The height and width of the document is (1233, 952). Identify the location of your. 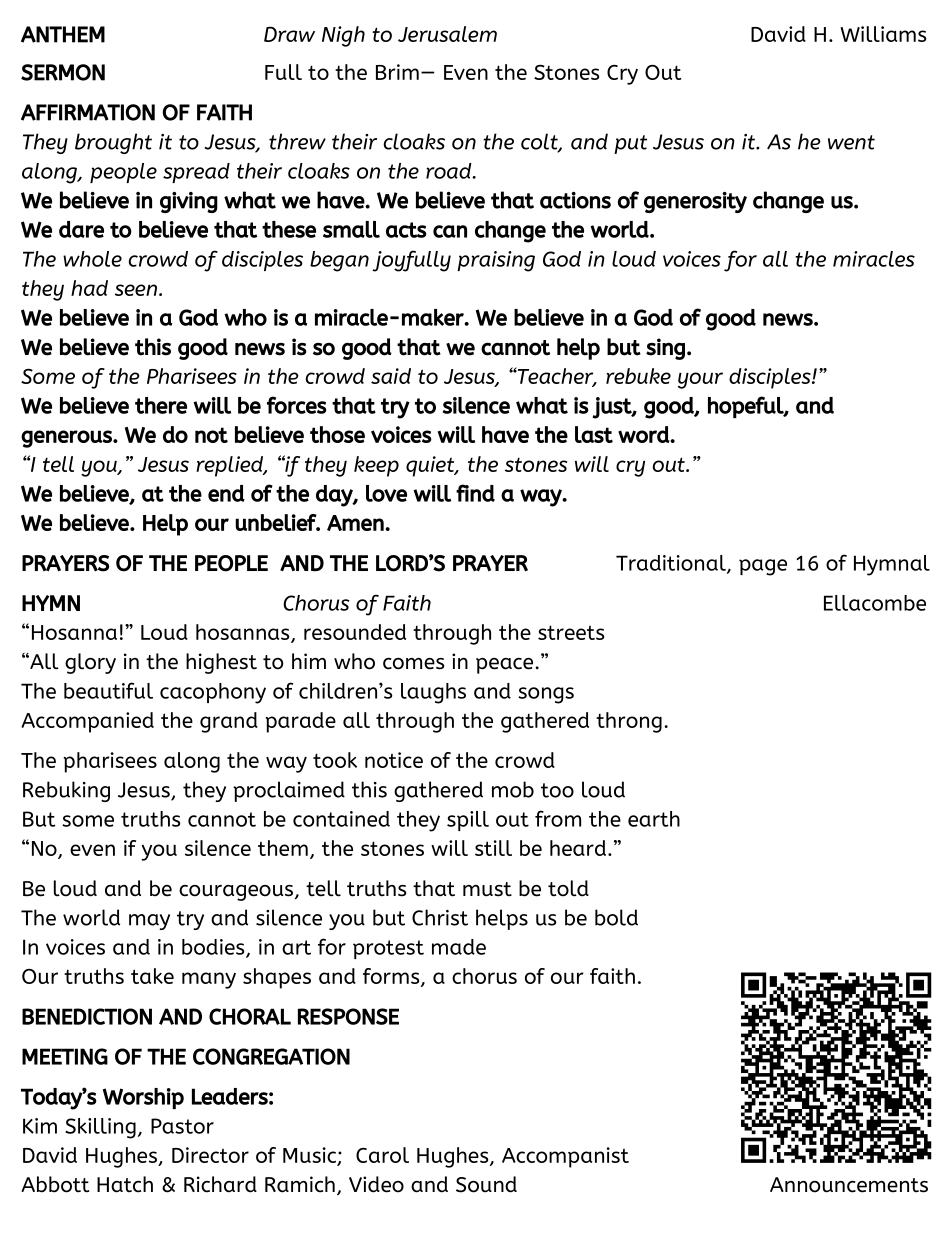
(700, 380).
